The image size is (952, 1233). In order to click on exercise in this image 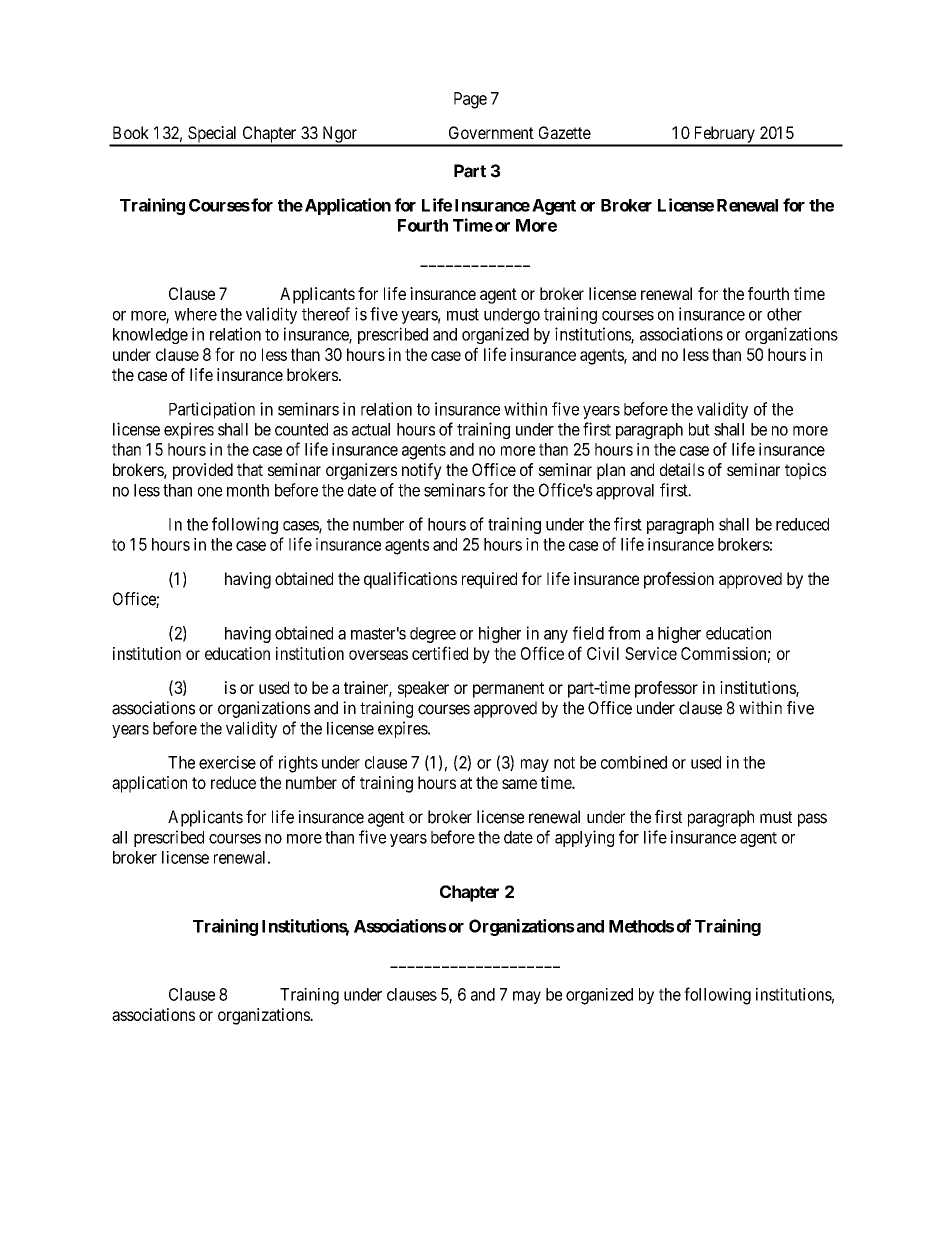, I will do `click(227, 762)`.
